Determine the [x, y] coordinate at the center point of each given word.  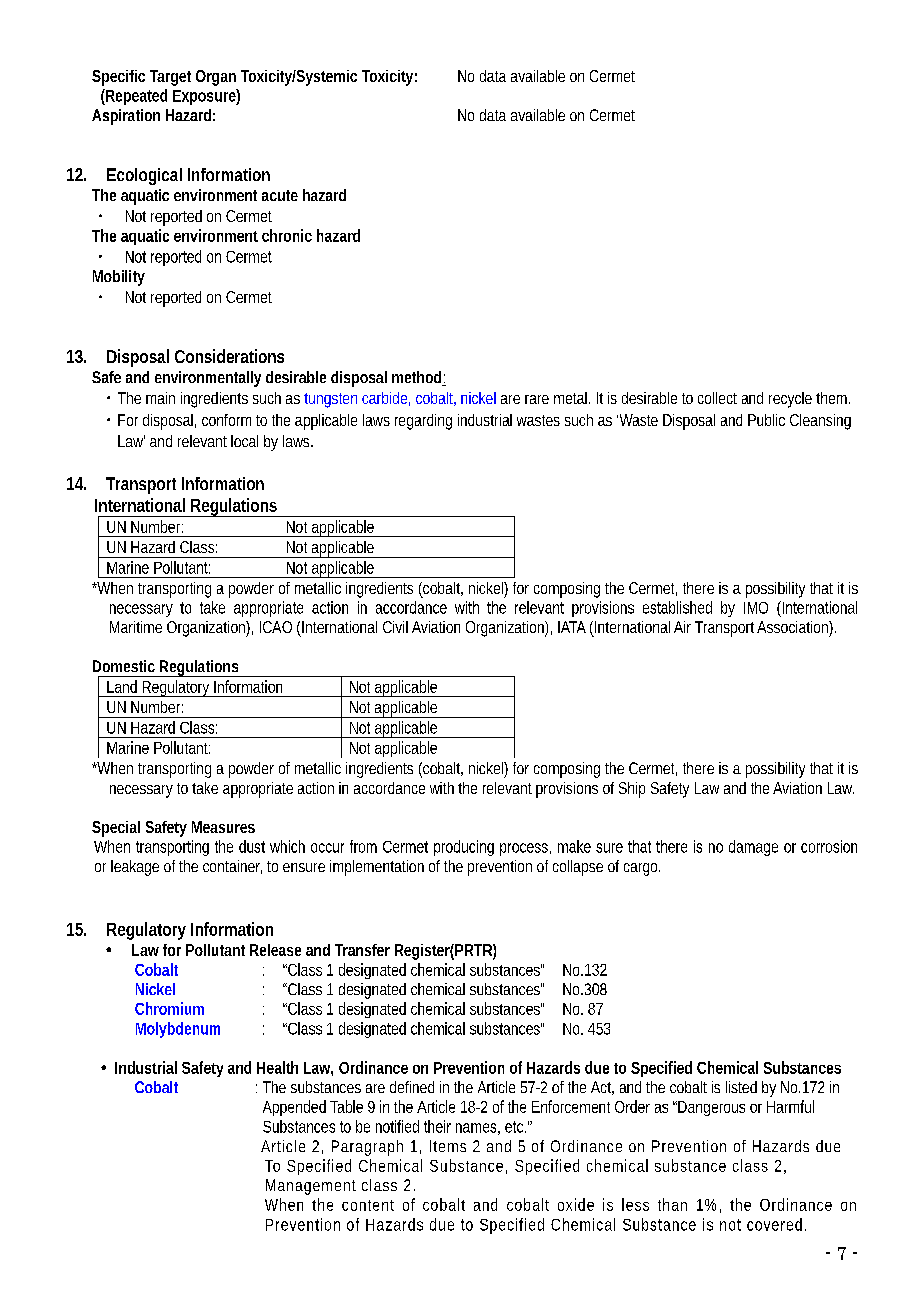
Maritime [136, 627]
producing [464, 848]
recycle [790, 400]
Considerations [229, 356]
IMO [756, 608]
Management [311, 1187]
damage [753, 848]
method [416, 377]
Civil [395, 627]
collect [717, 398]
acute [280, 195]
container [232, 867]
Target [170, 78]
